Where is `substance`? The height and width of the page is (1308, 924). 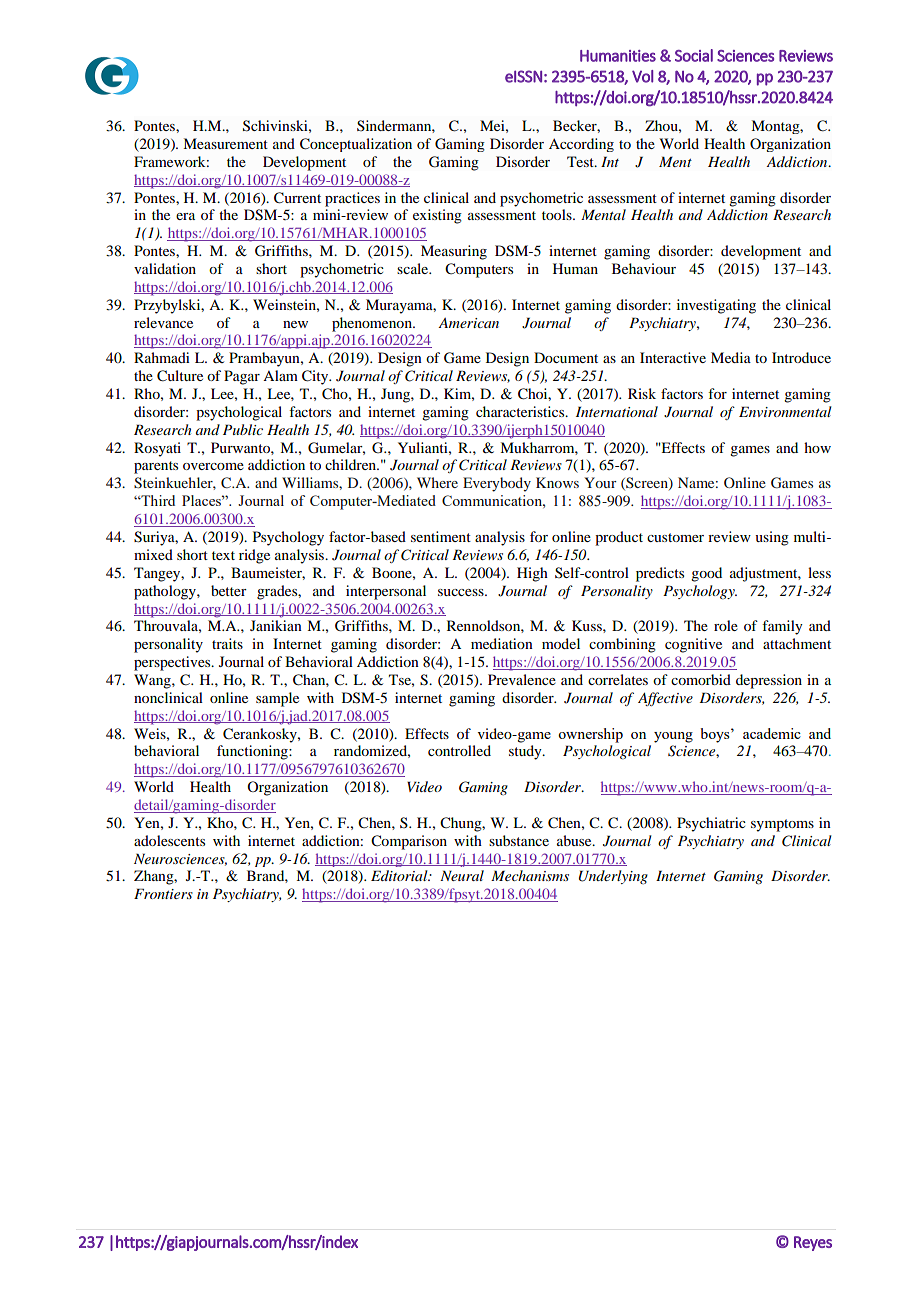 substance is located at coordinates (519, 840).
